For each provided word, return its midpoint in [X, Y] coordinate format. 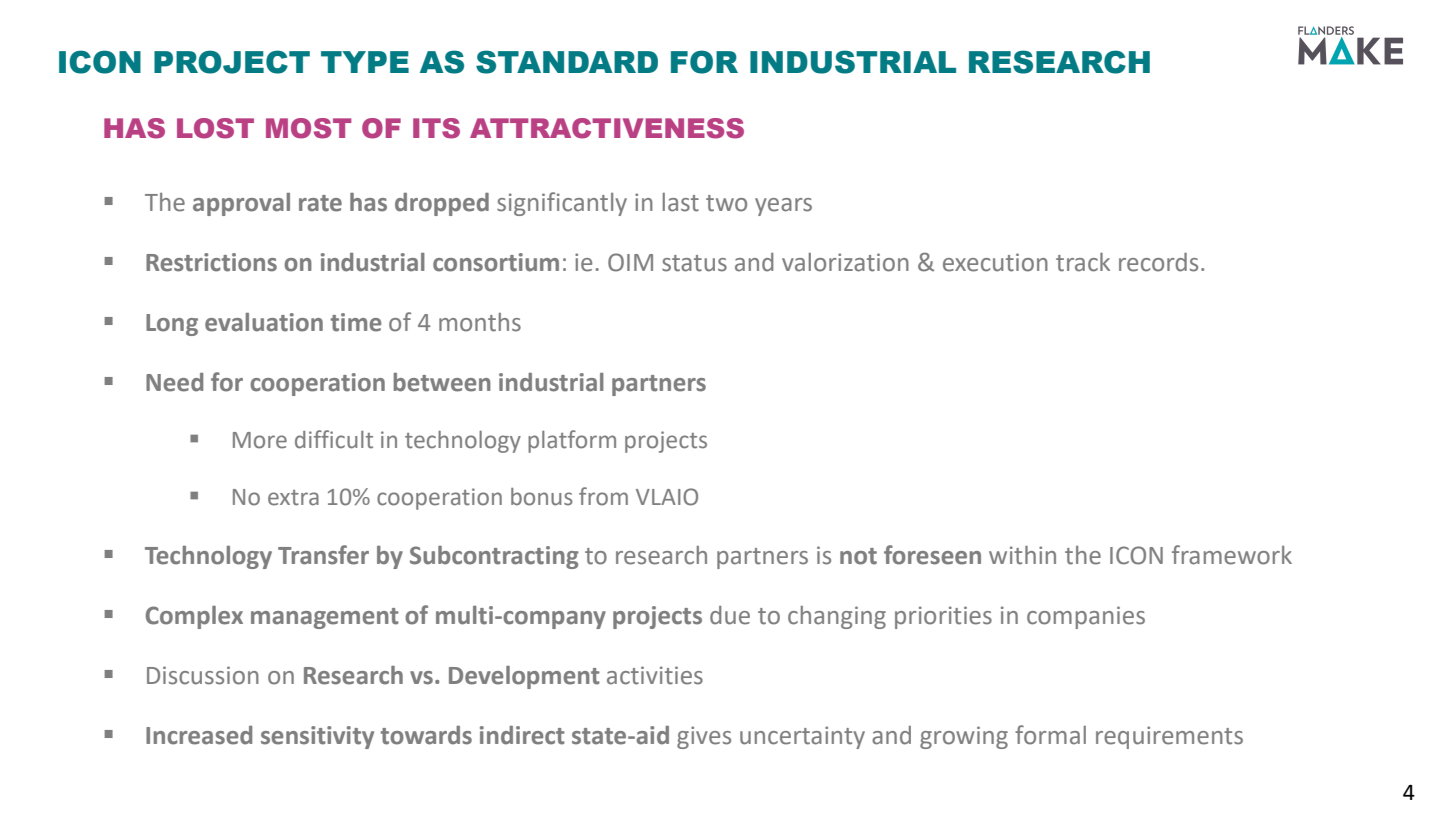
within [1022, 555]
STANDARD [567, 62]
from [603, 496]
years [783, 207]
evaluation [264, 322]
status [694, 263]
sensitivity [317, 737]
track [1083, 262]
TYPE [365, 62]
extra [293, 498]
